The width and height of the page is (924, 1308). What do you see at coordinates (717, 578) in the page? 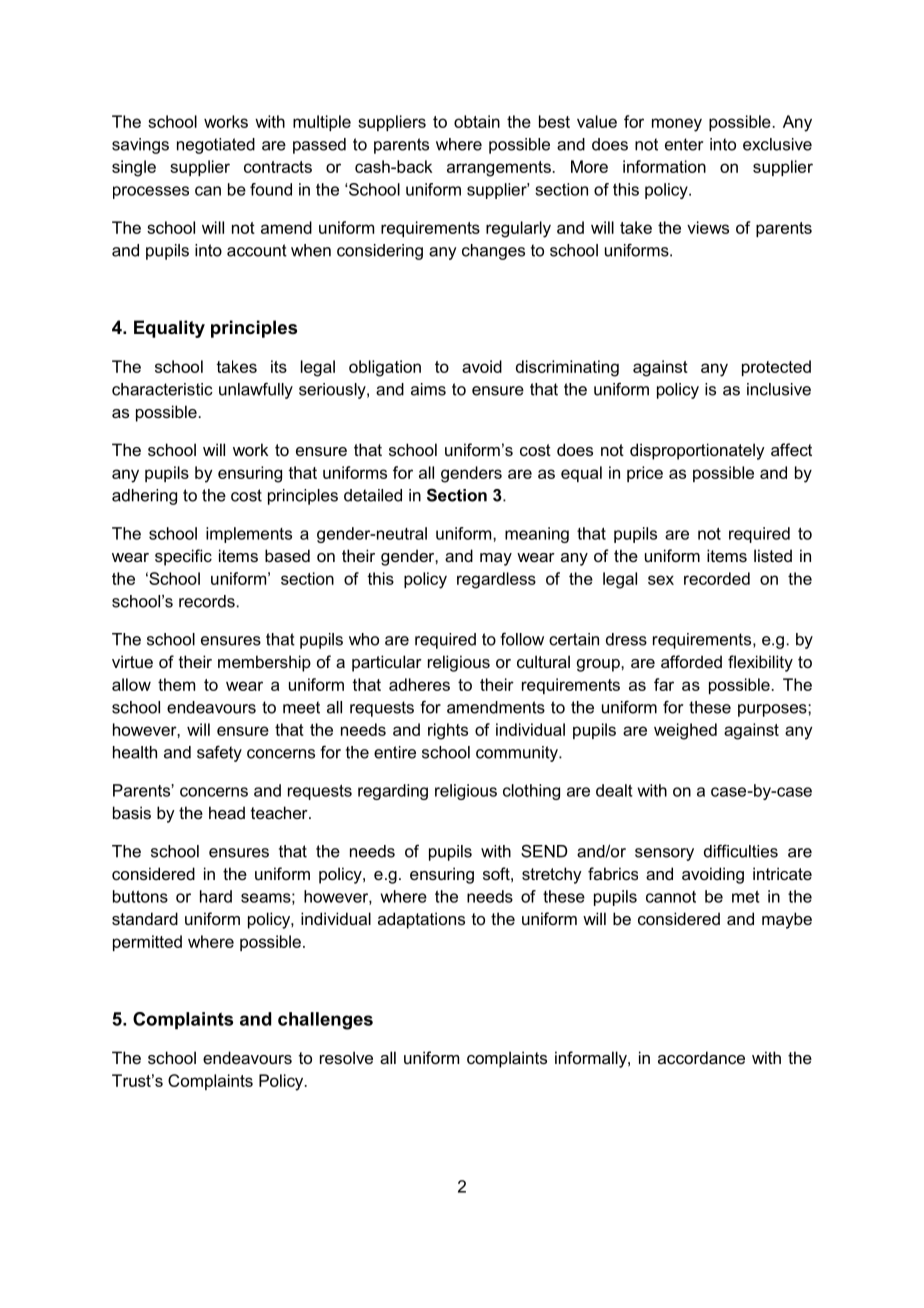
I see `recorded` at bounding box center [717, 578].
